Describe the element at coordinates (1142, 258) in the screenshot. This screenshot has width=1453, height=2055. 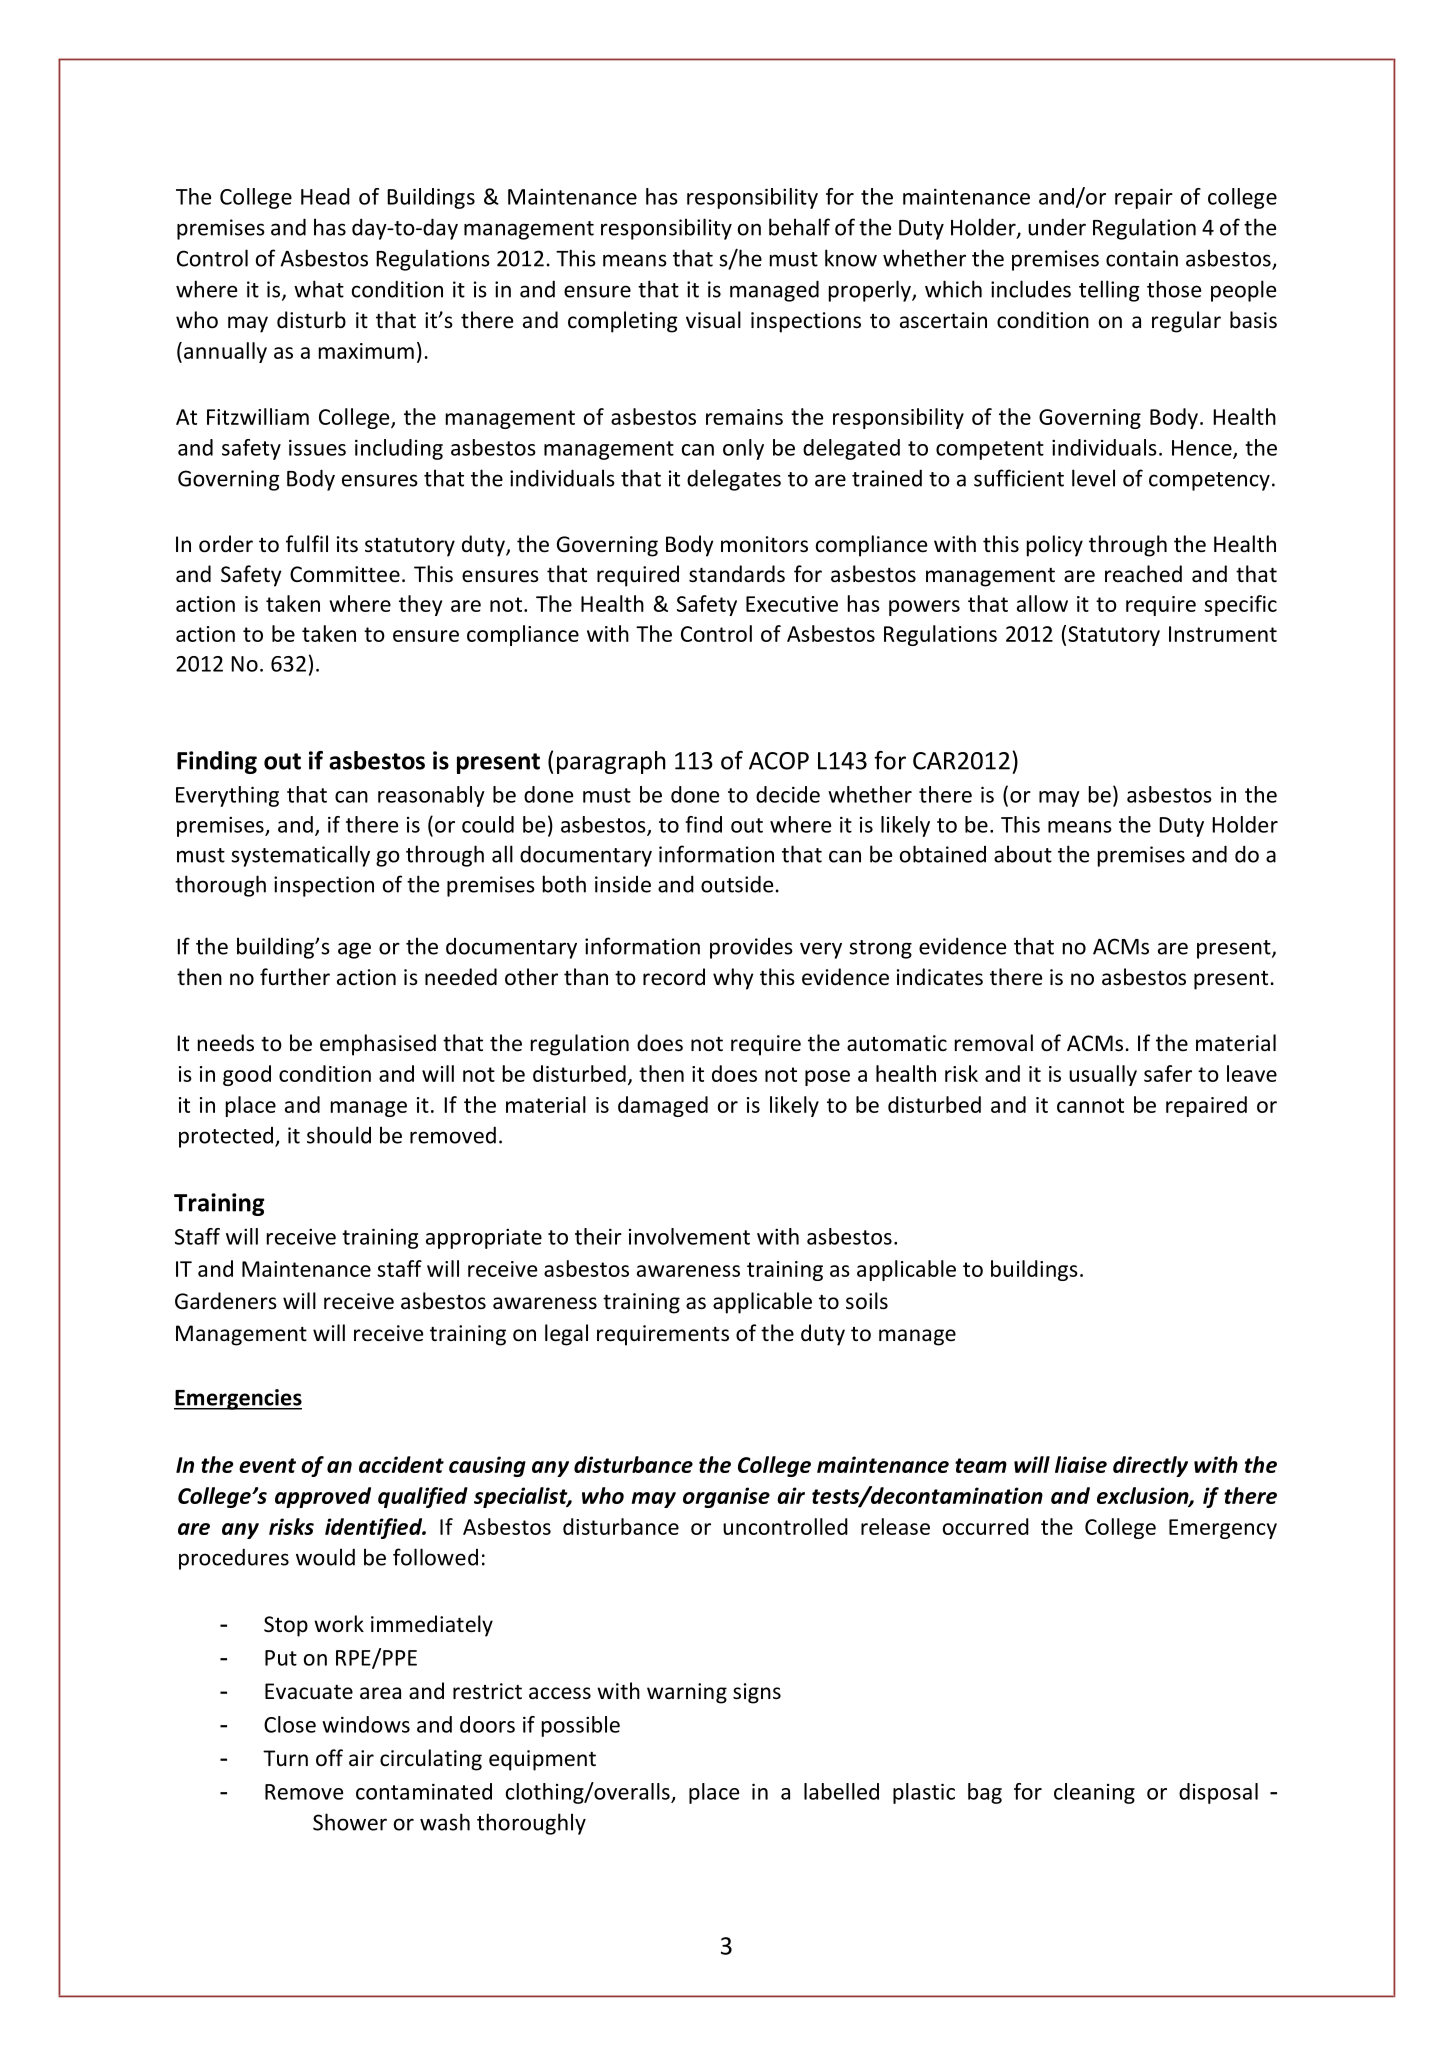
I see `contain` at that location.
